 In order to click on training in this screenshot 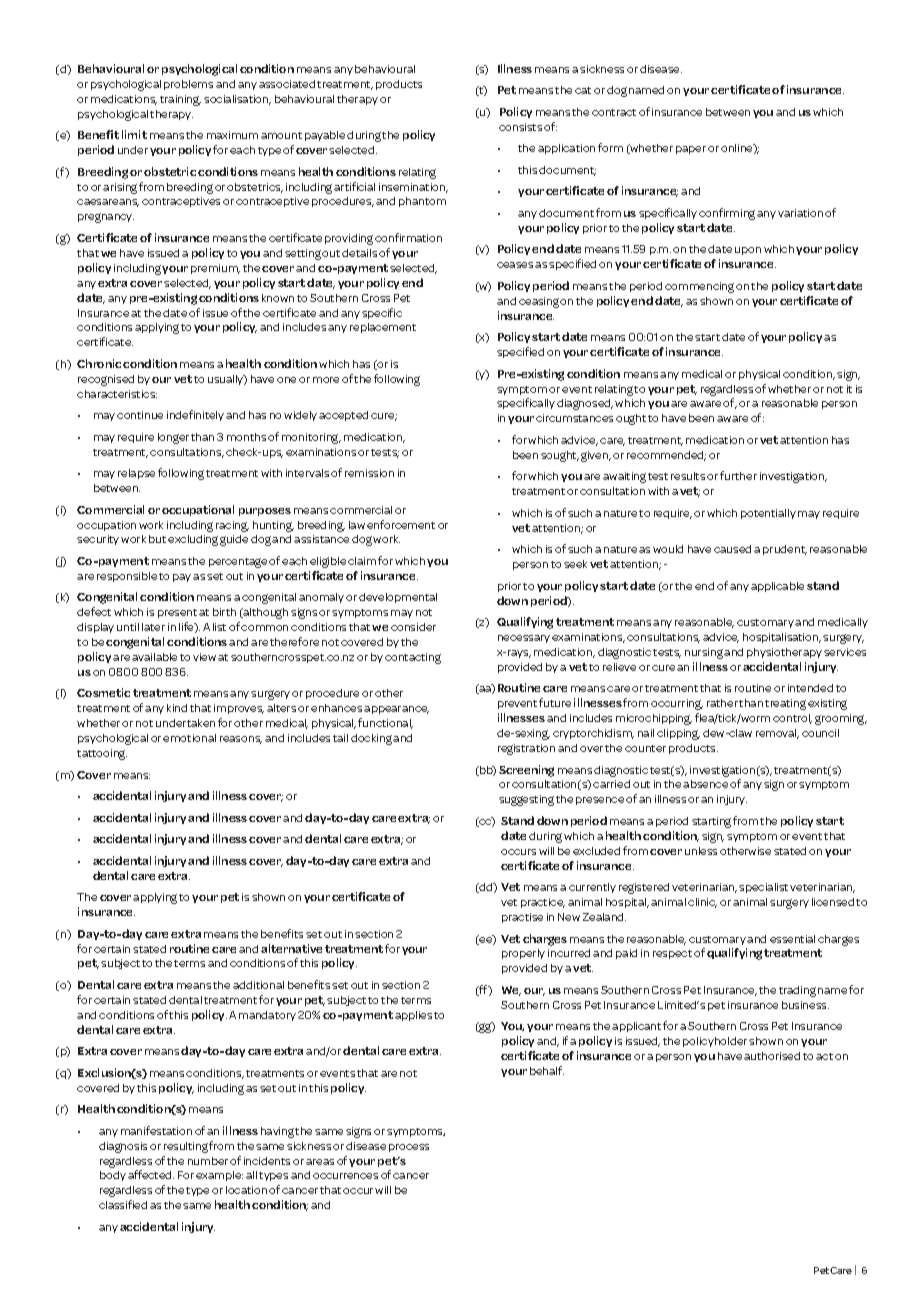, I will do `click(180, 100)`.
